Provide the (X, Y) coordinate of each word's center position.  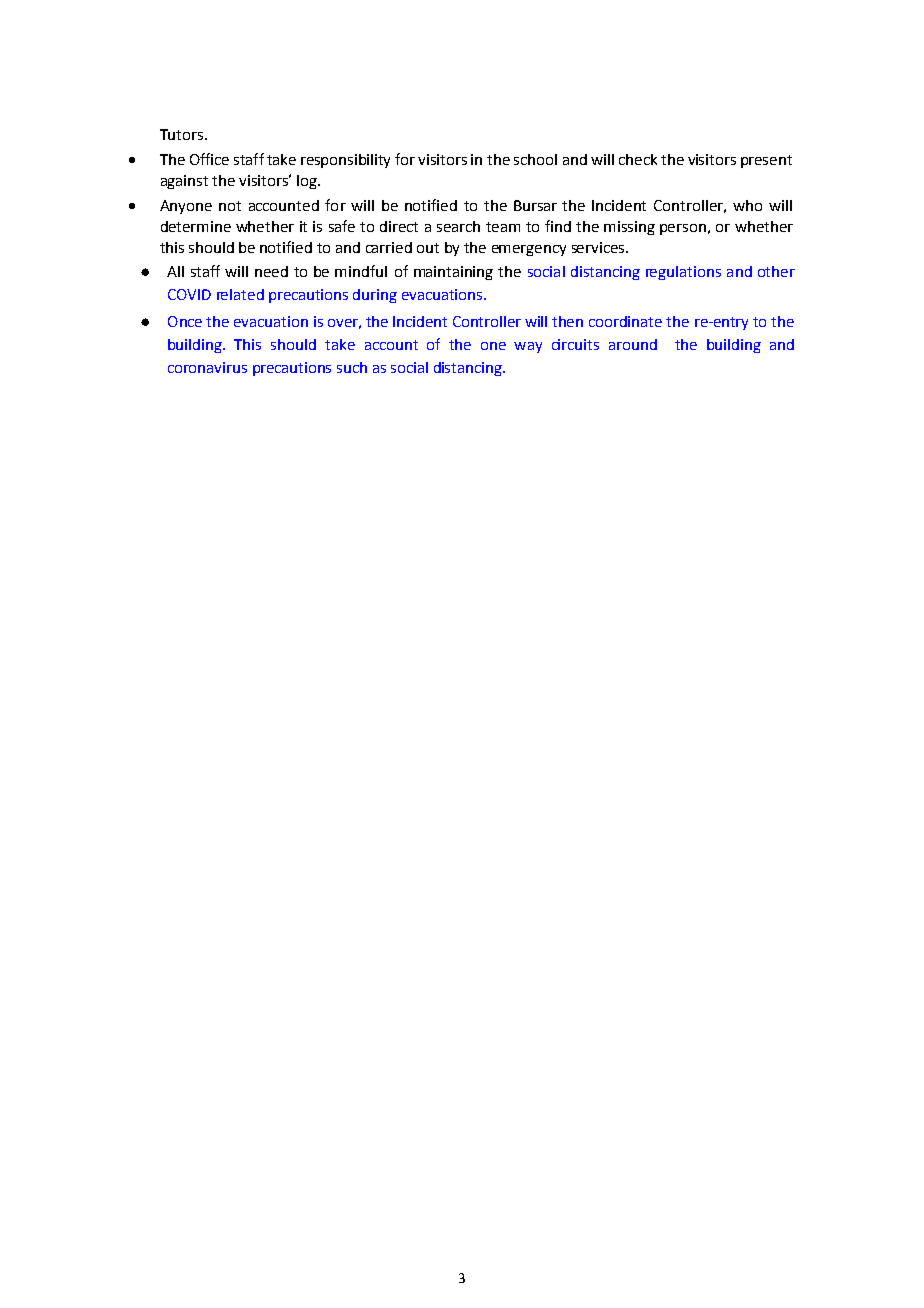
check (638, 159)
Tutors (183, 134)
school (535, 159)
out (428, 248)
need (271, 271)
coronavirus (207, 367)
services (599, 247)
